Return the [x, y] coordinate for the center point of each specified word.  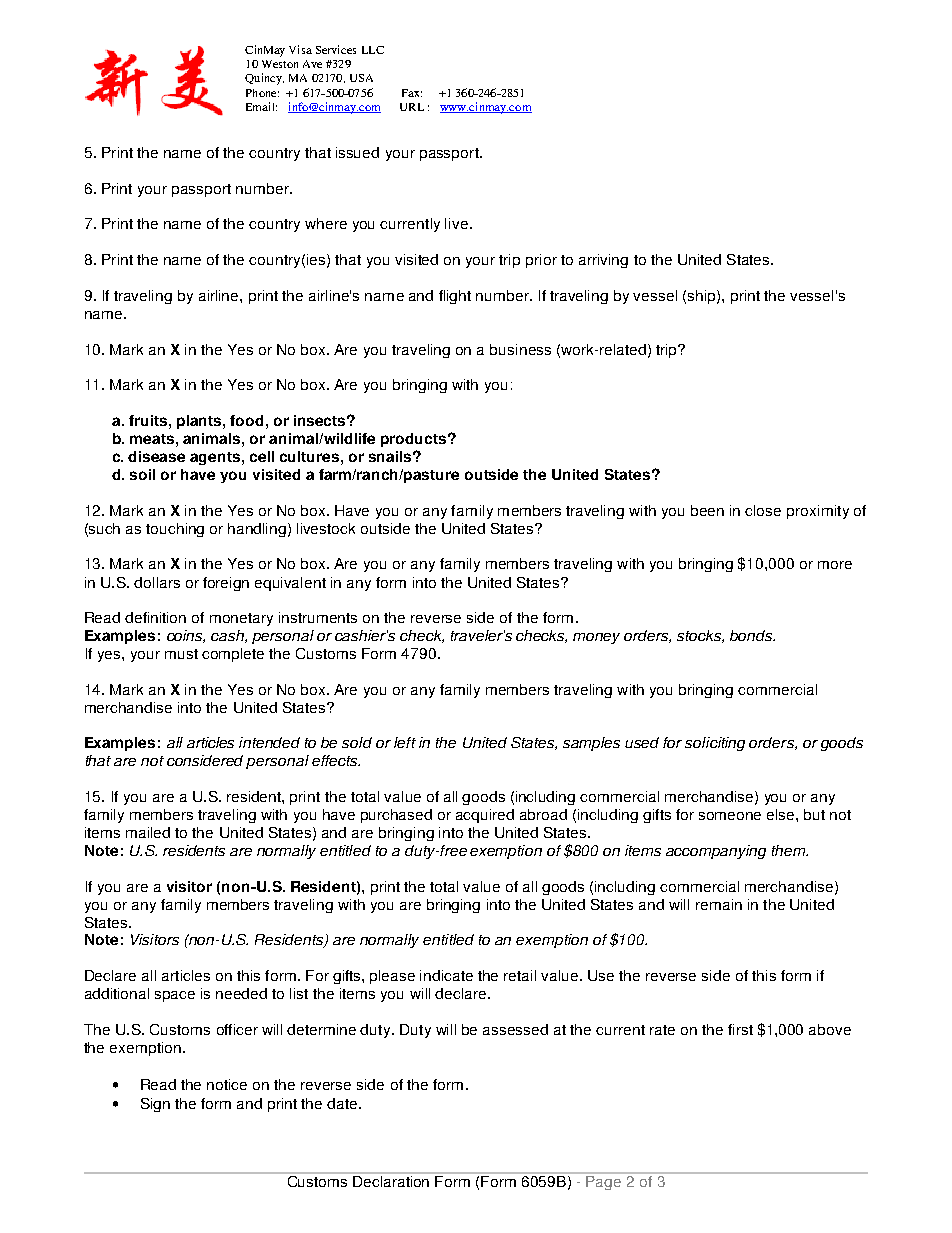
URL [412, 107]
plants [200, 422]
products [415, 440]
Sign [155, 1105]
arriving [603, 261]
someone [730, 816]
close [763, 510]
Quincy [264, 79]
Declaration [392, 1180]
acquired [485, 816]
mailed [148, 832]
